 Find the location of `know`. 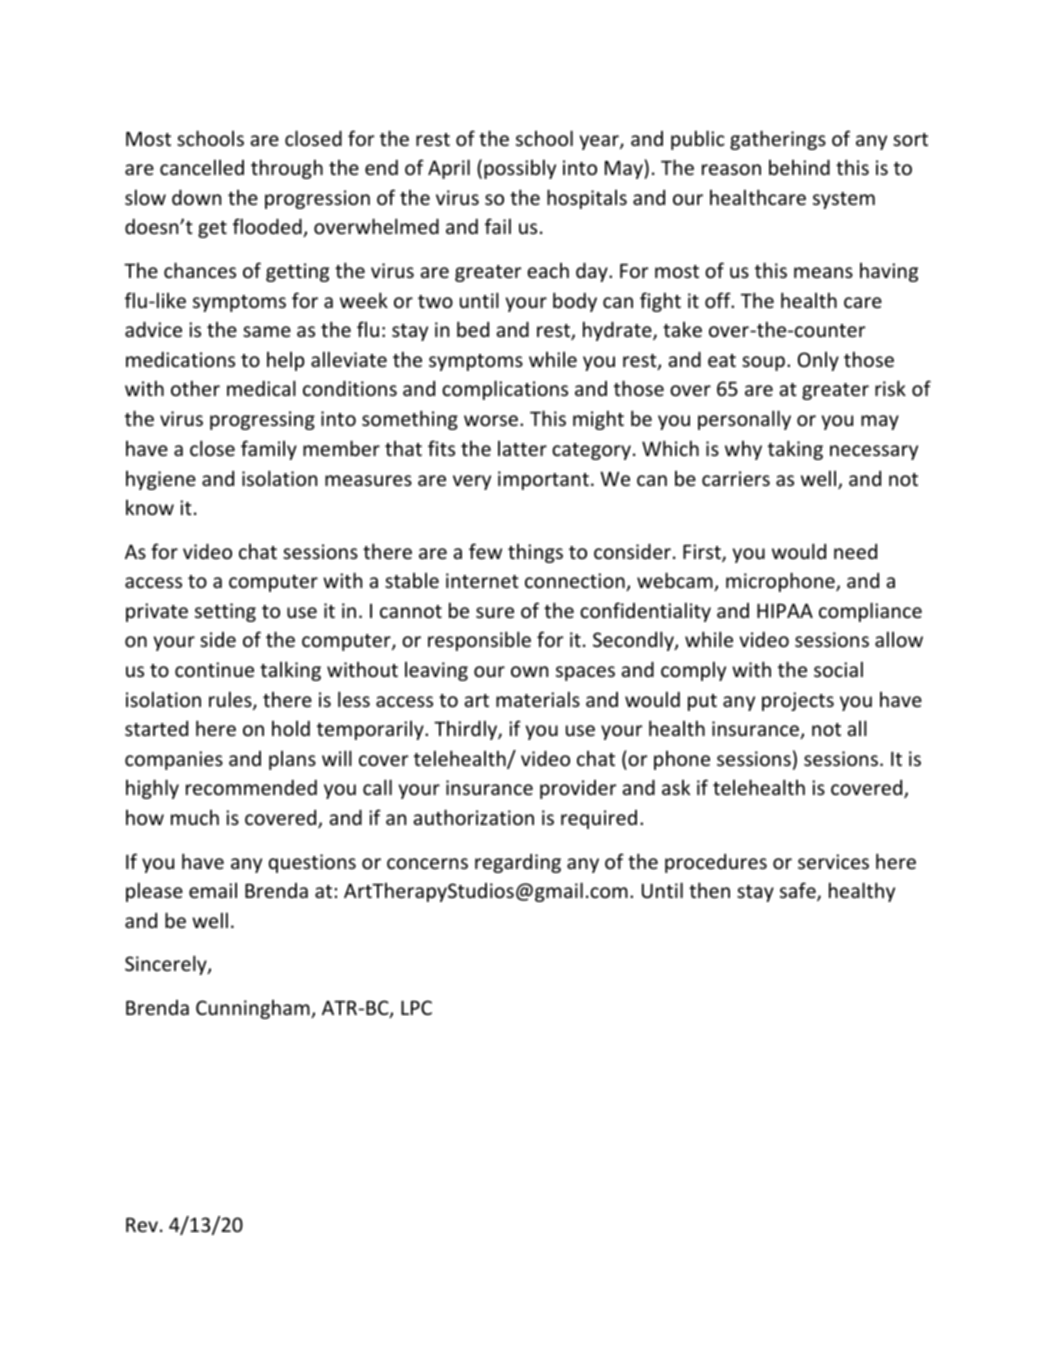

know is located at coordinates (150, 507).
